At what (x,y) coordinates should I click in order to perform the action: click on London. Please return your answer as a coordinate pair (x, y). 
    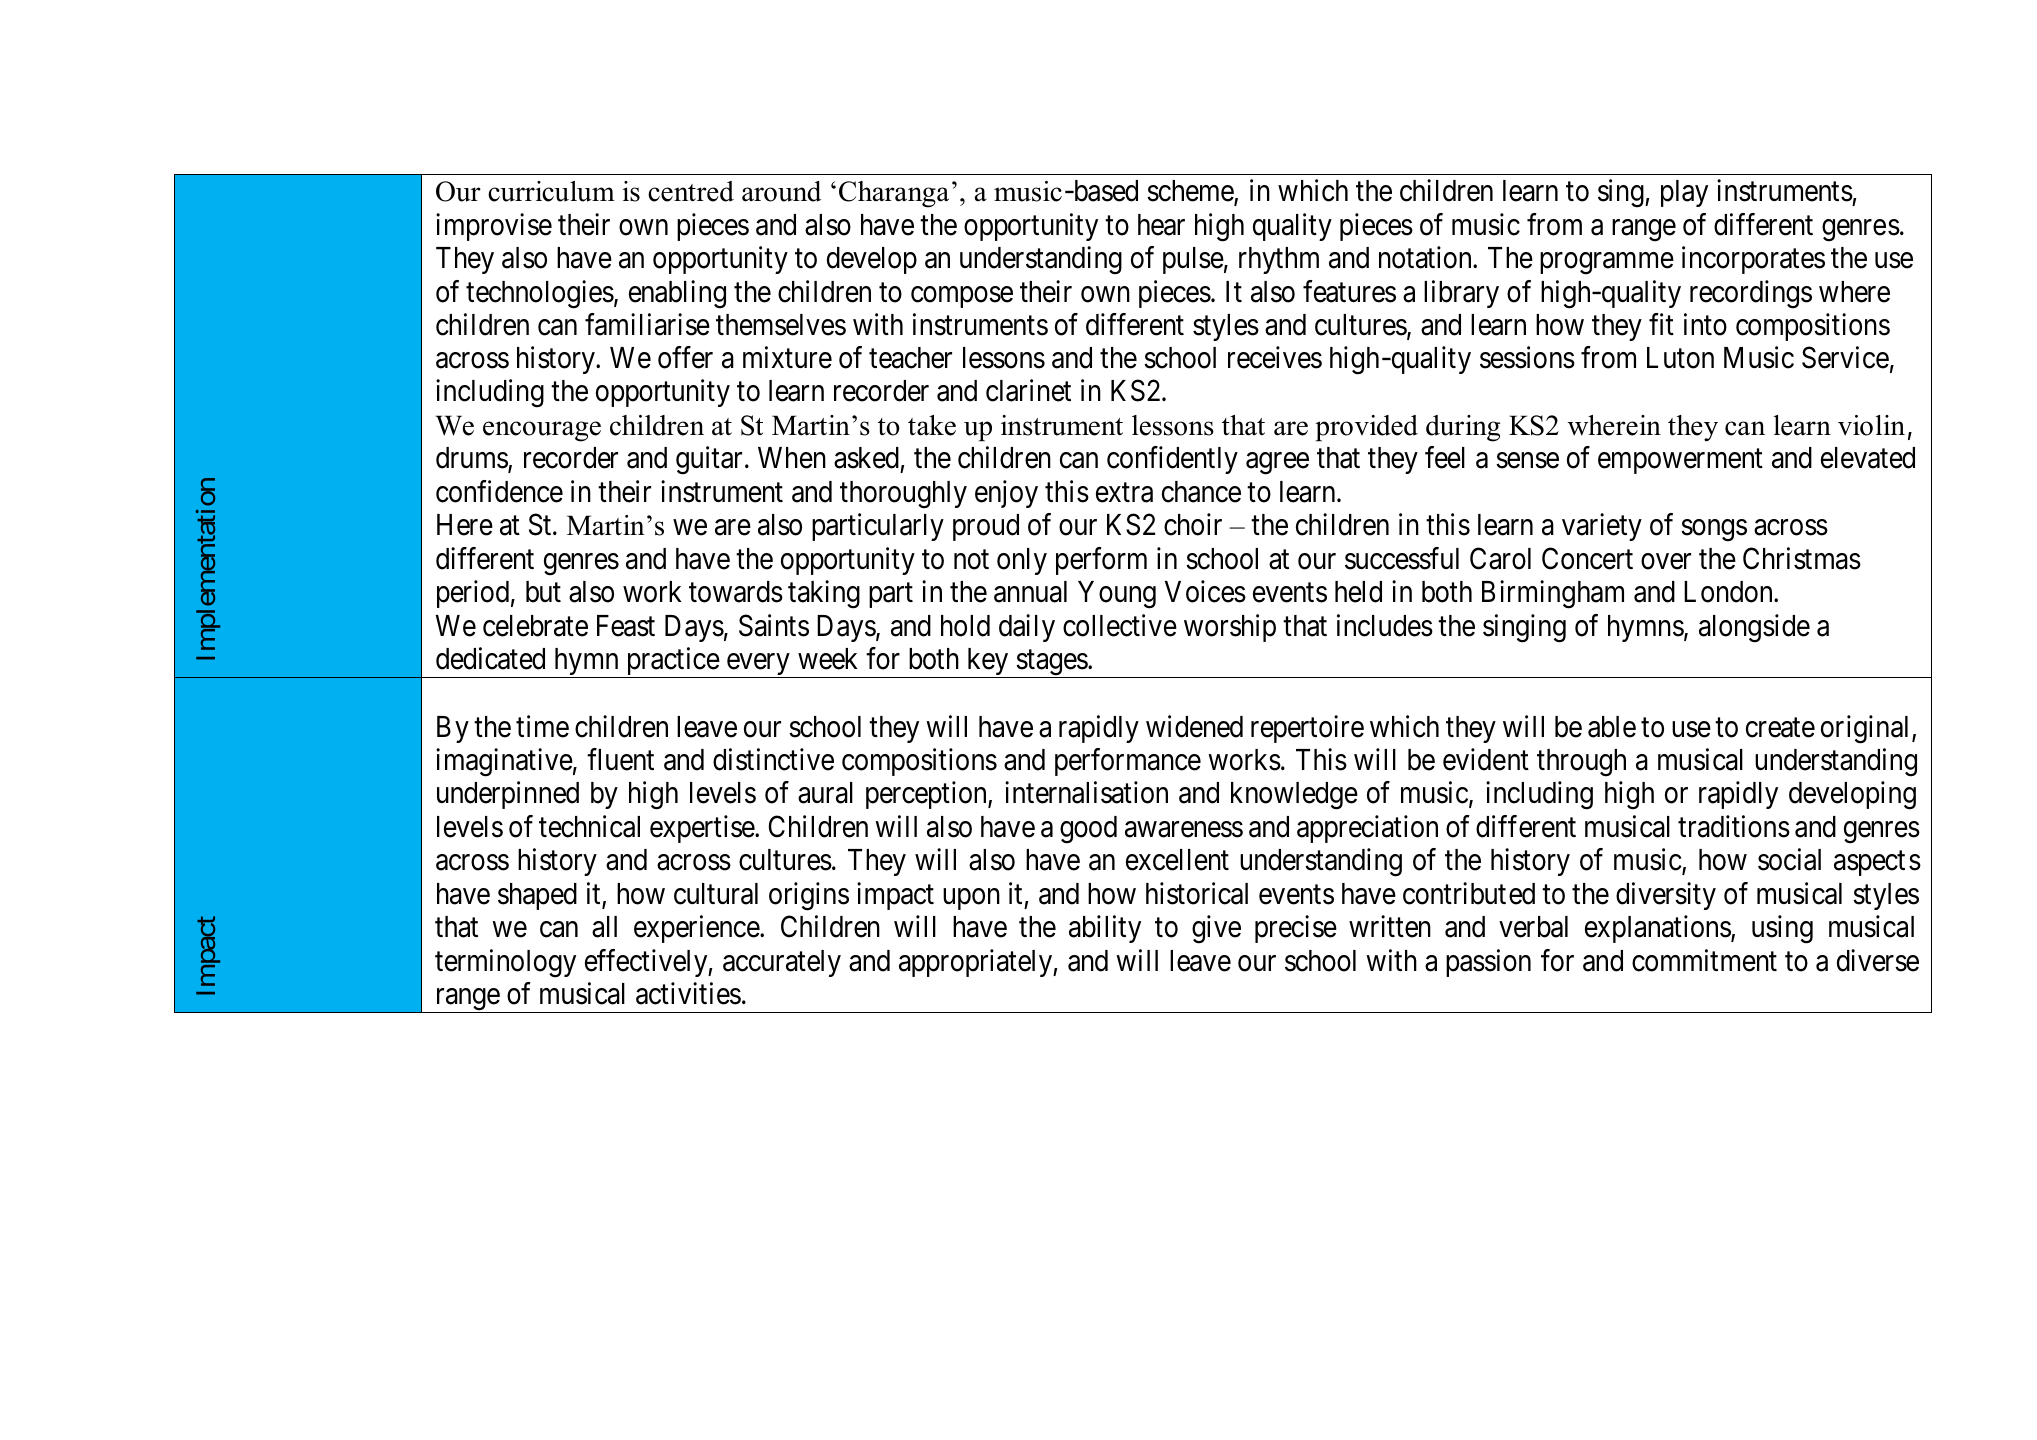
    Looking at the image, I should click on (1729, 592).
